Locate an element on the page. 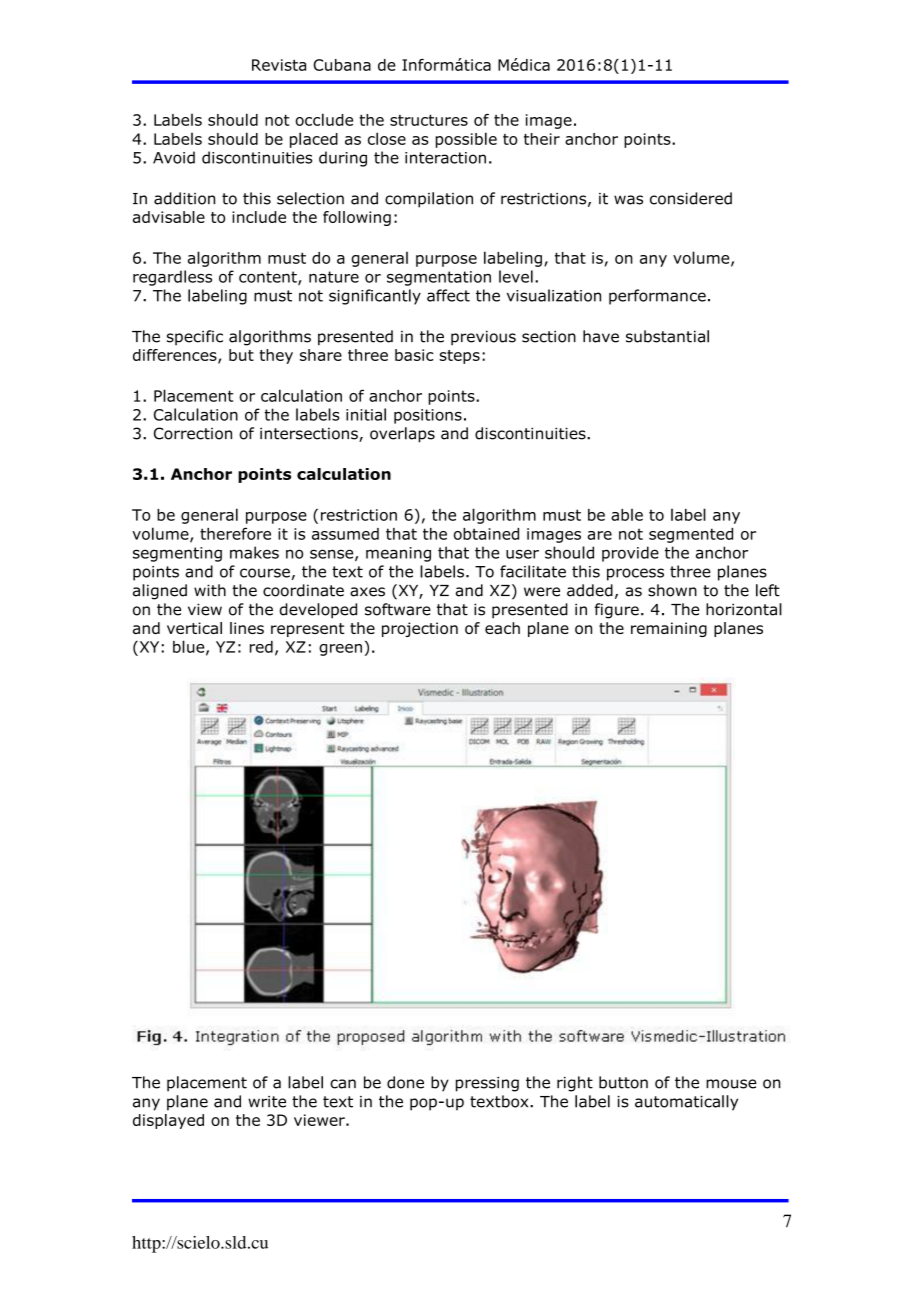 This document has width=924, height=1308. pressing is located at coordinates (487, 1084).
